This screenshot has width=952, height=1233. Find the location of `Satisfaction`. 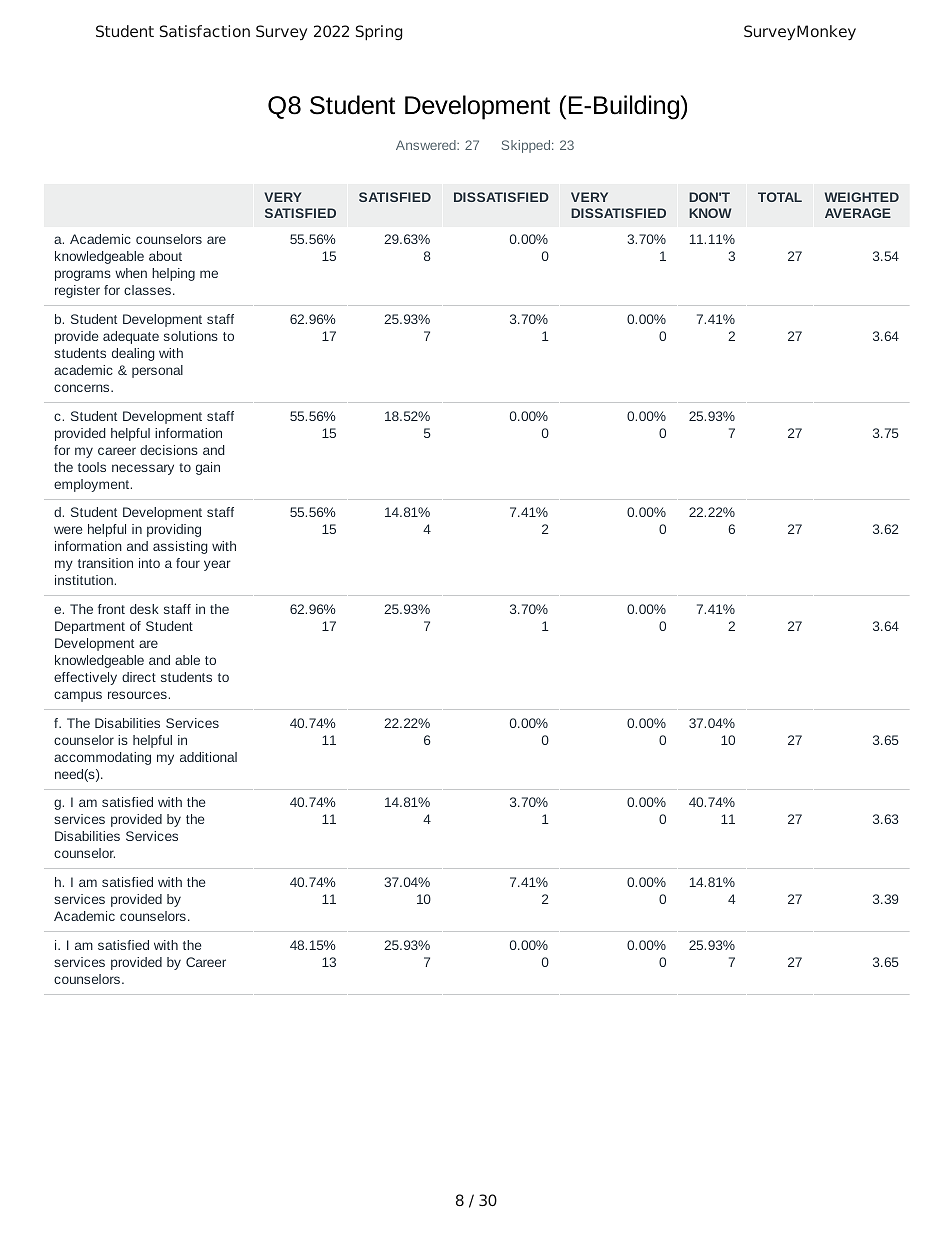

Satisfaction is located at coordinates (205, 31).
